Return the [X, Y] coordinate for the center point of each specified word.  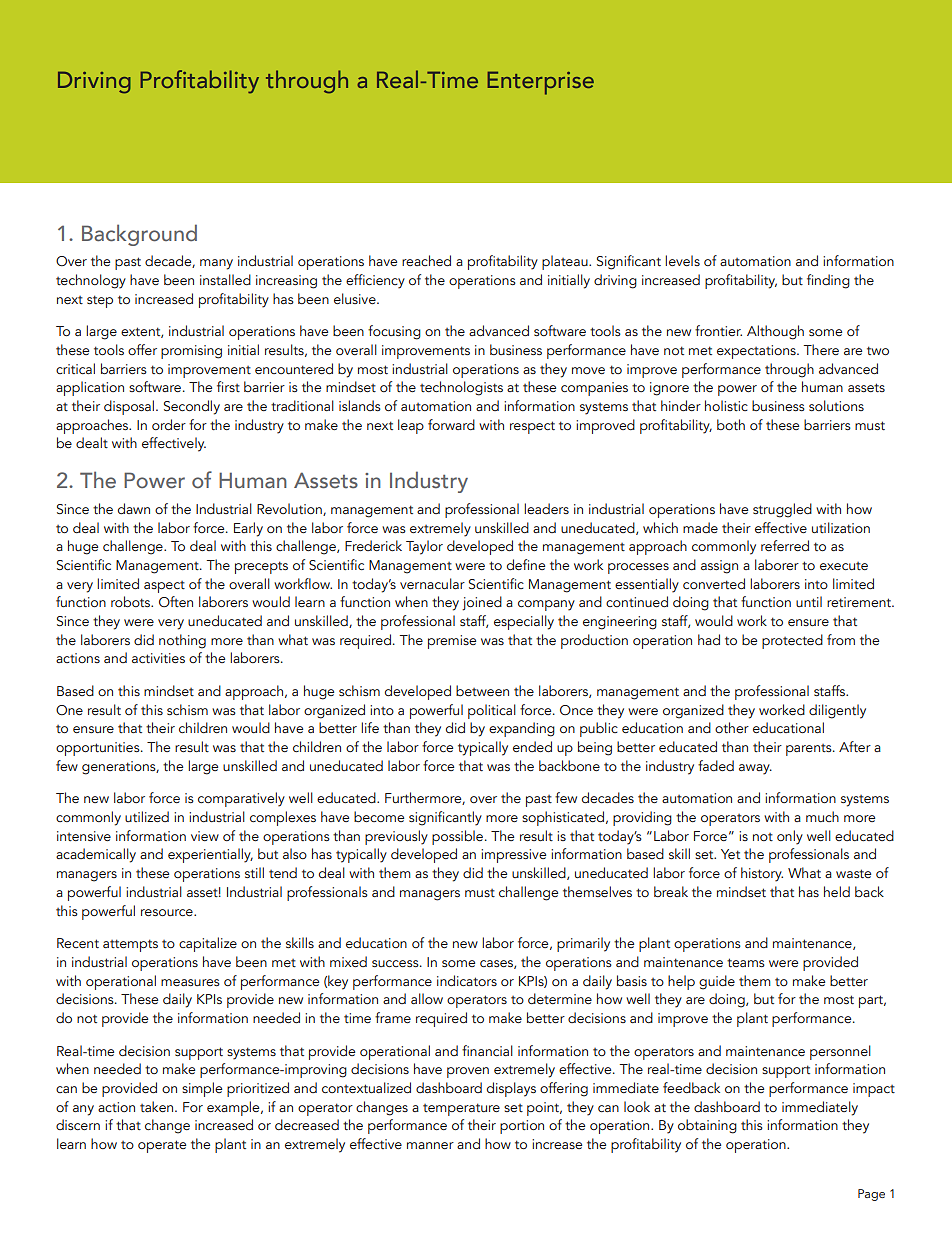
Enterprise [541, 83]
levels [682, 260]
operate [162, 1146]
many [216, 264]
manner [430, 1145]
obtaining [707, 1126]
